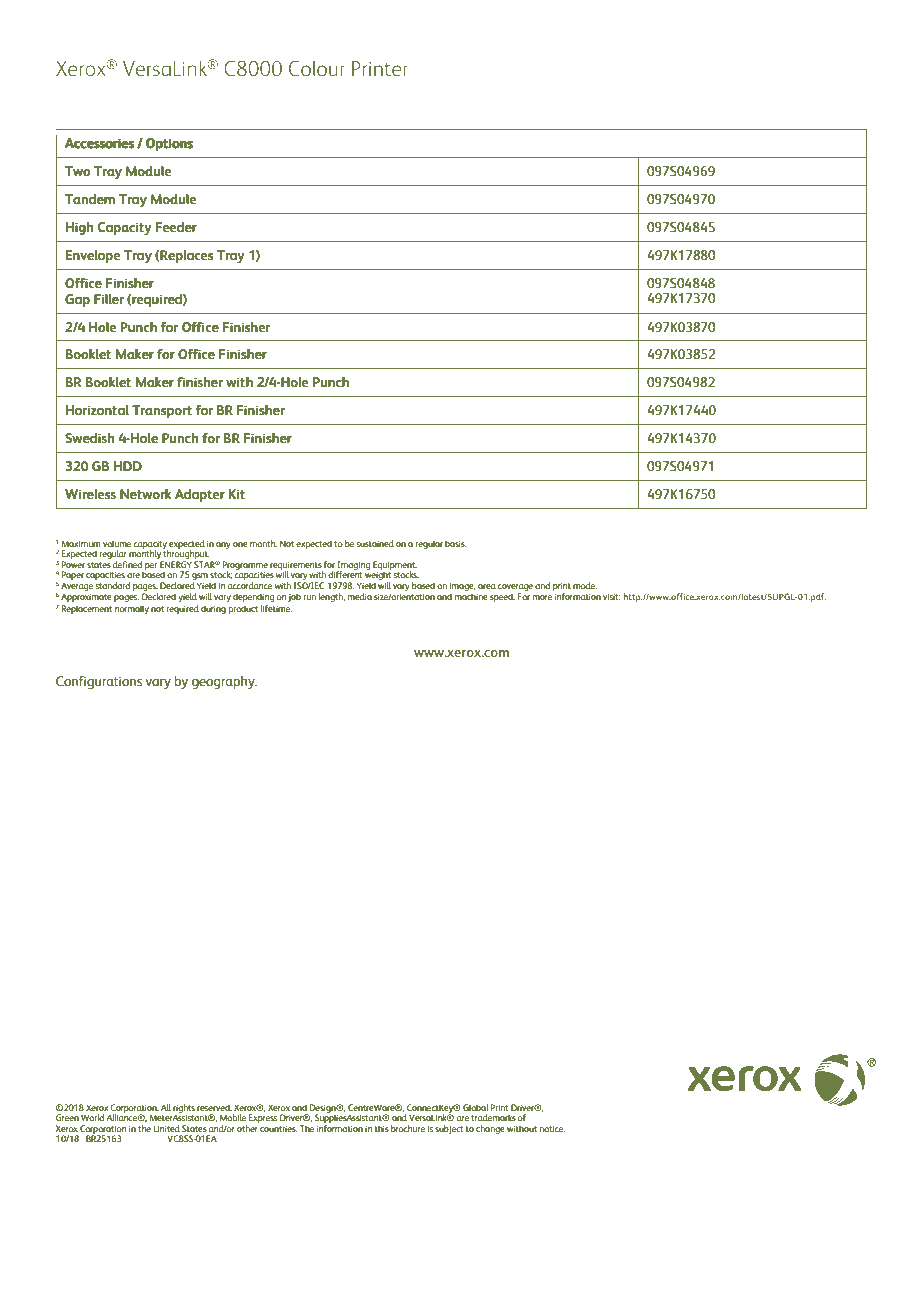 The width and height of the document is (924, 1308). Describe the element at coordinates (109, 299) in the document. I see `Filler` at that location.
